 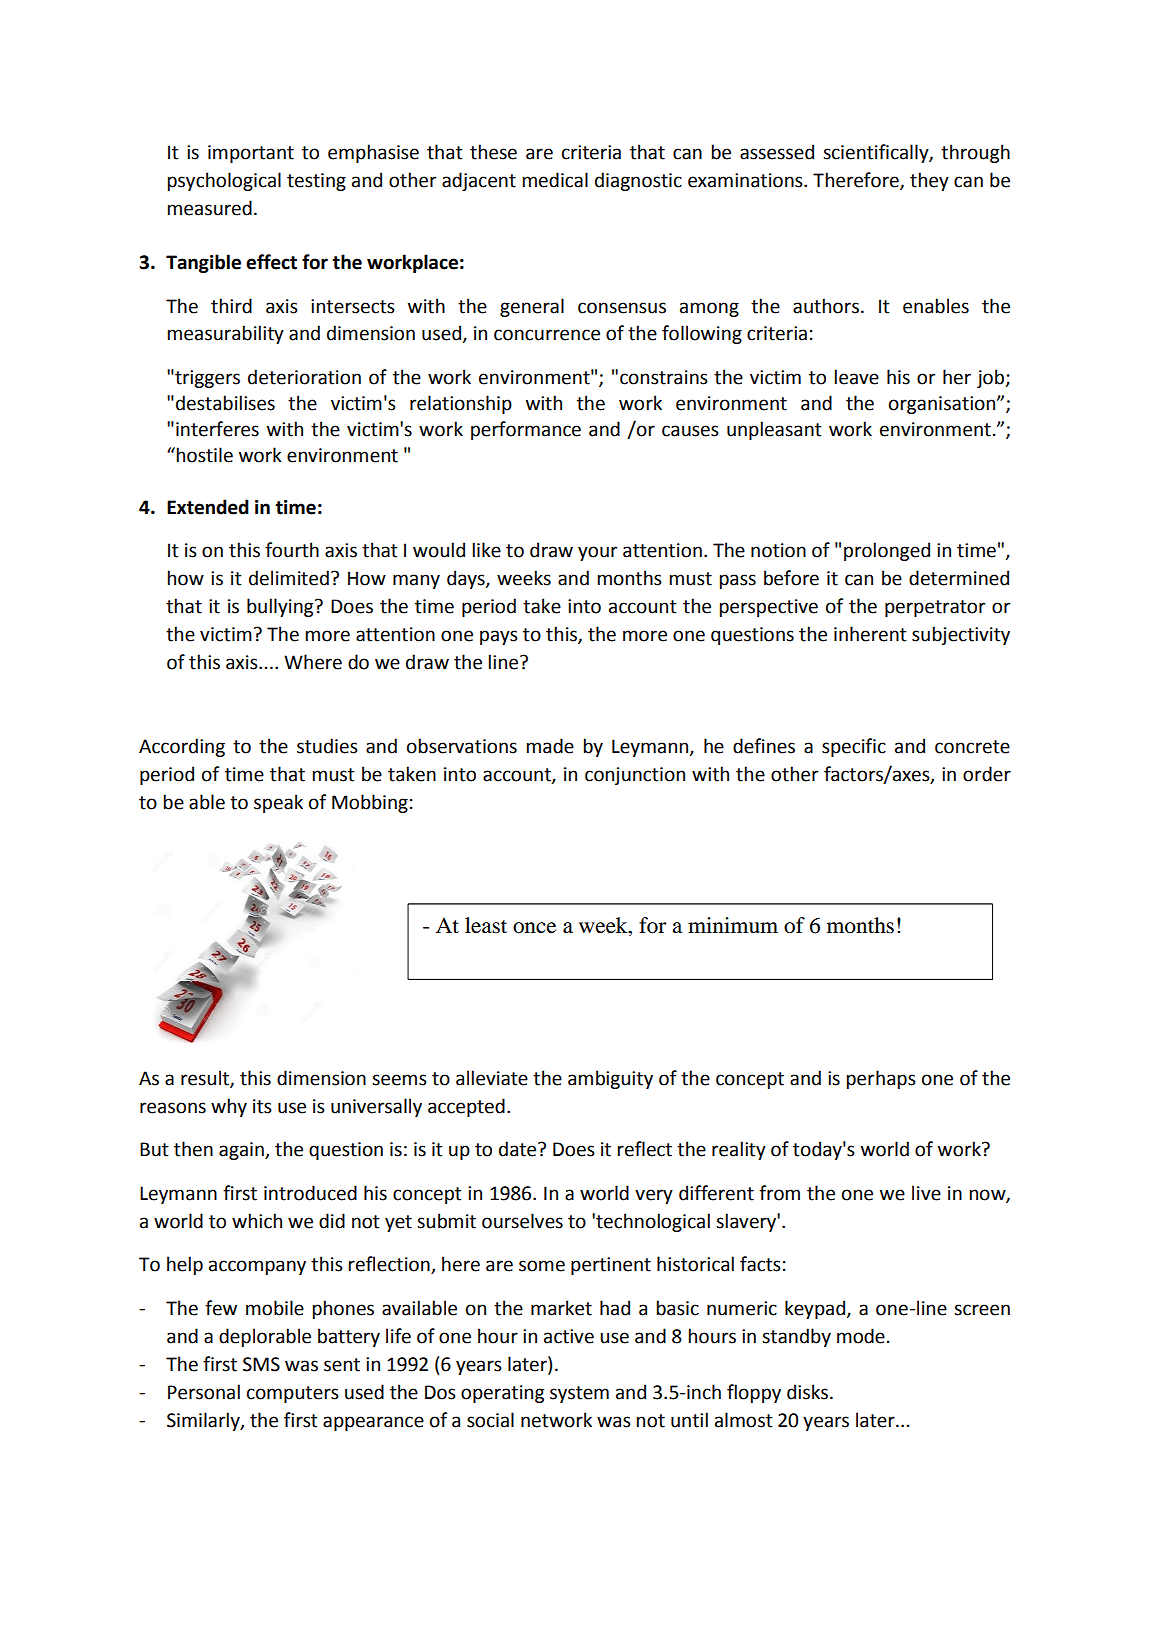 What do you see at coordinates (579, 1394) in the screenshot?
I see `system` at bounding box center [579, 1394].
